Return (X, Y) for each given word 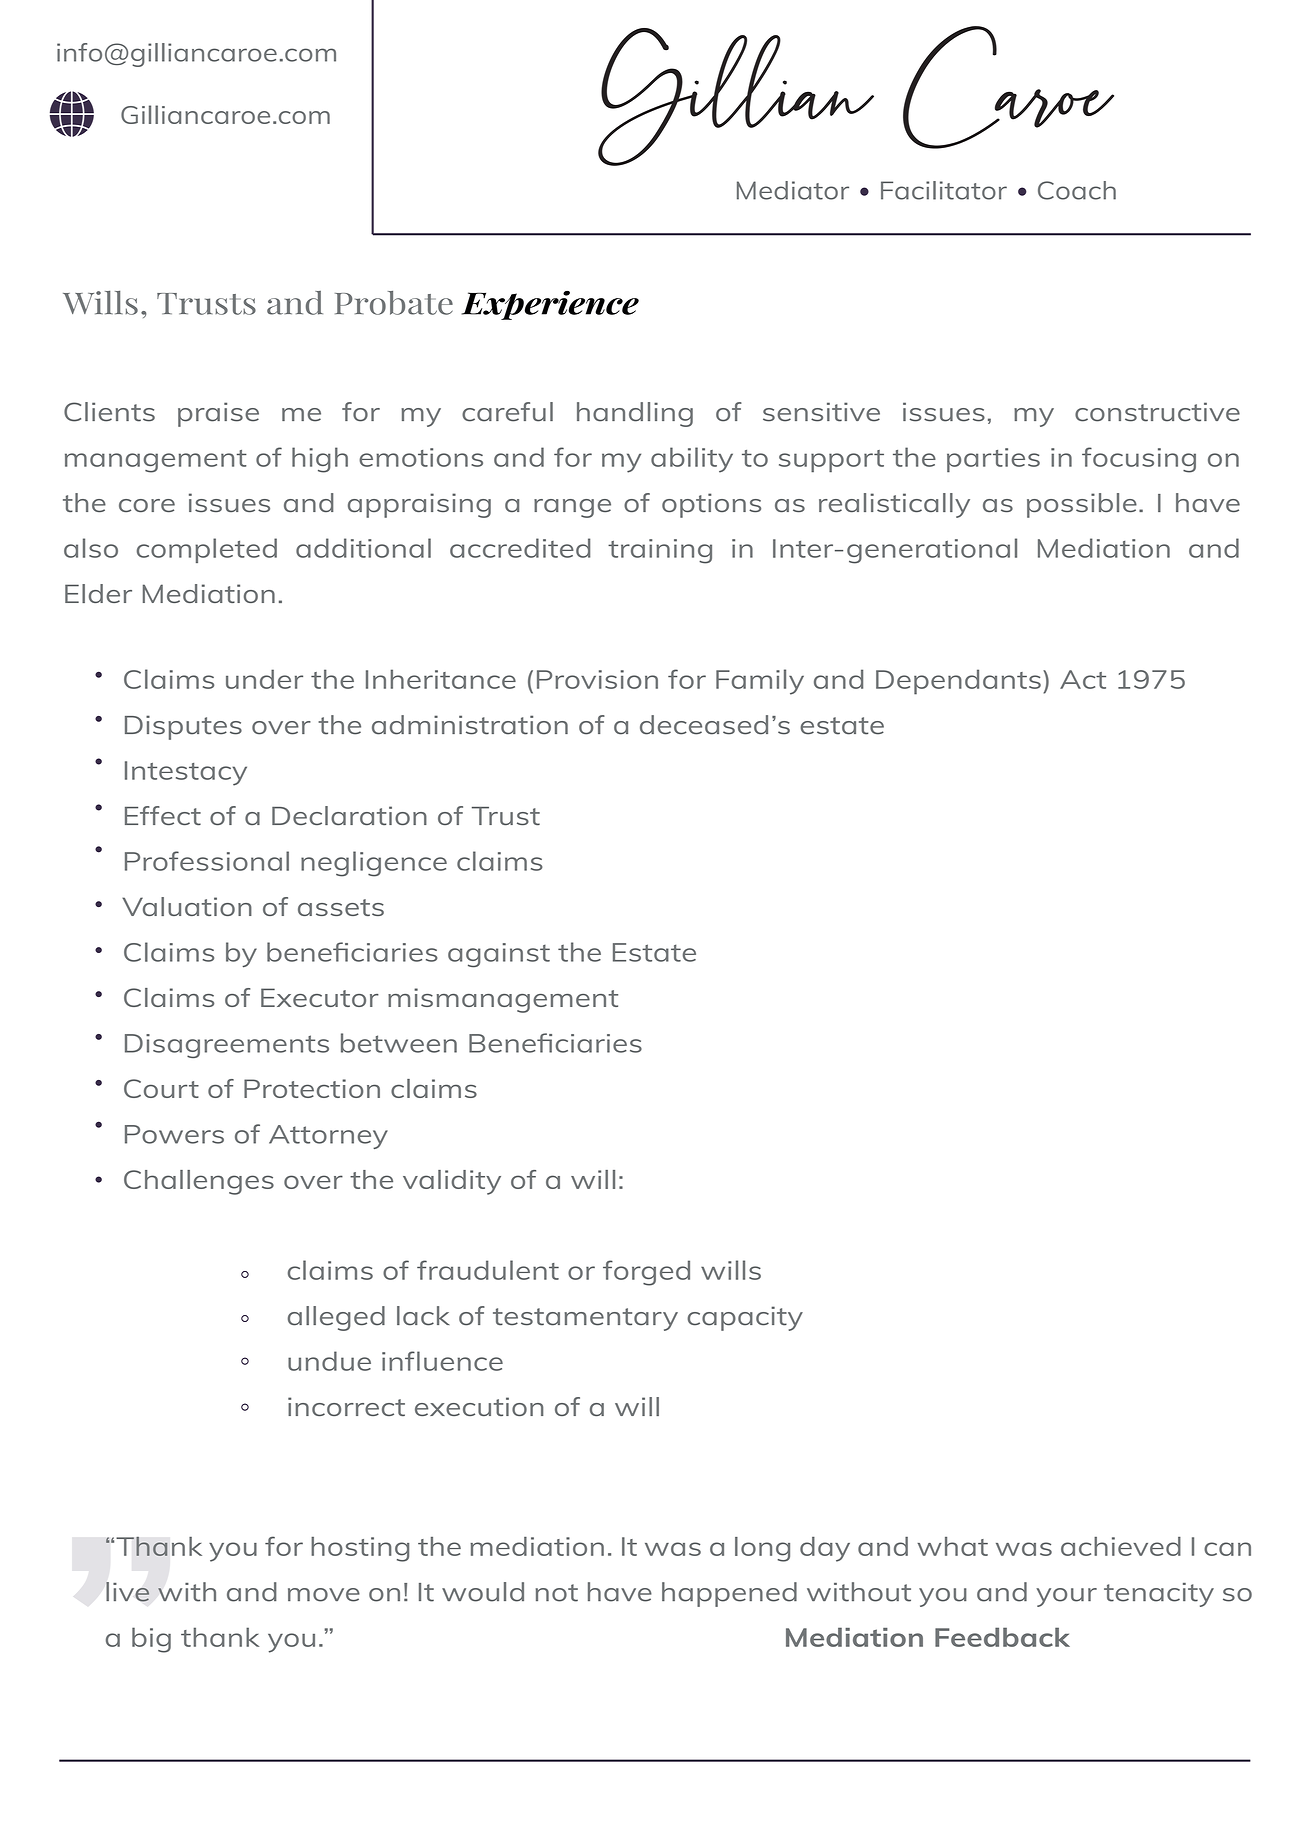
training (660, 551)
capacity (745, 1318)
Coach (1077, 190)
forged (646, 1273)
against (499, 955)
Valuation (187, 906)
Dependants (958, 682)
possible (1082, 505)
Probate (394, 303)
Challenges (199, 1182)
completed (207, 550)
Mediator (793, 190)
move (324, 1595)
